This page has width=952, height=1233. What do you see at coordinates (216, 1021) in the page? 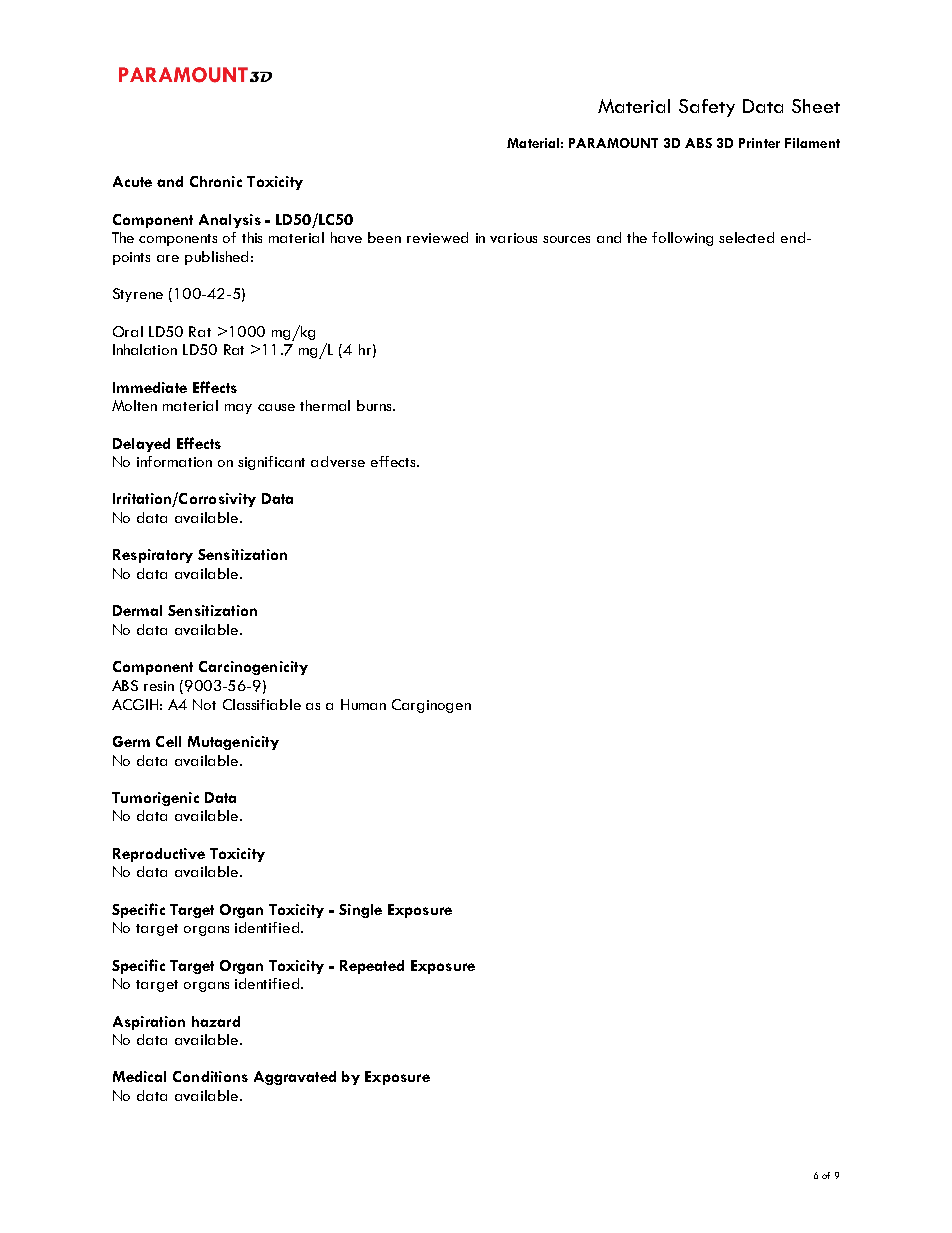
I see `hazard` at bounding box center [216, 1021].
